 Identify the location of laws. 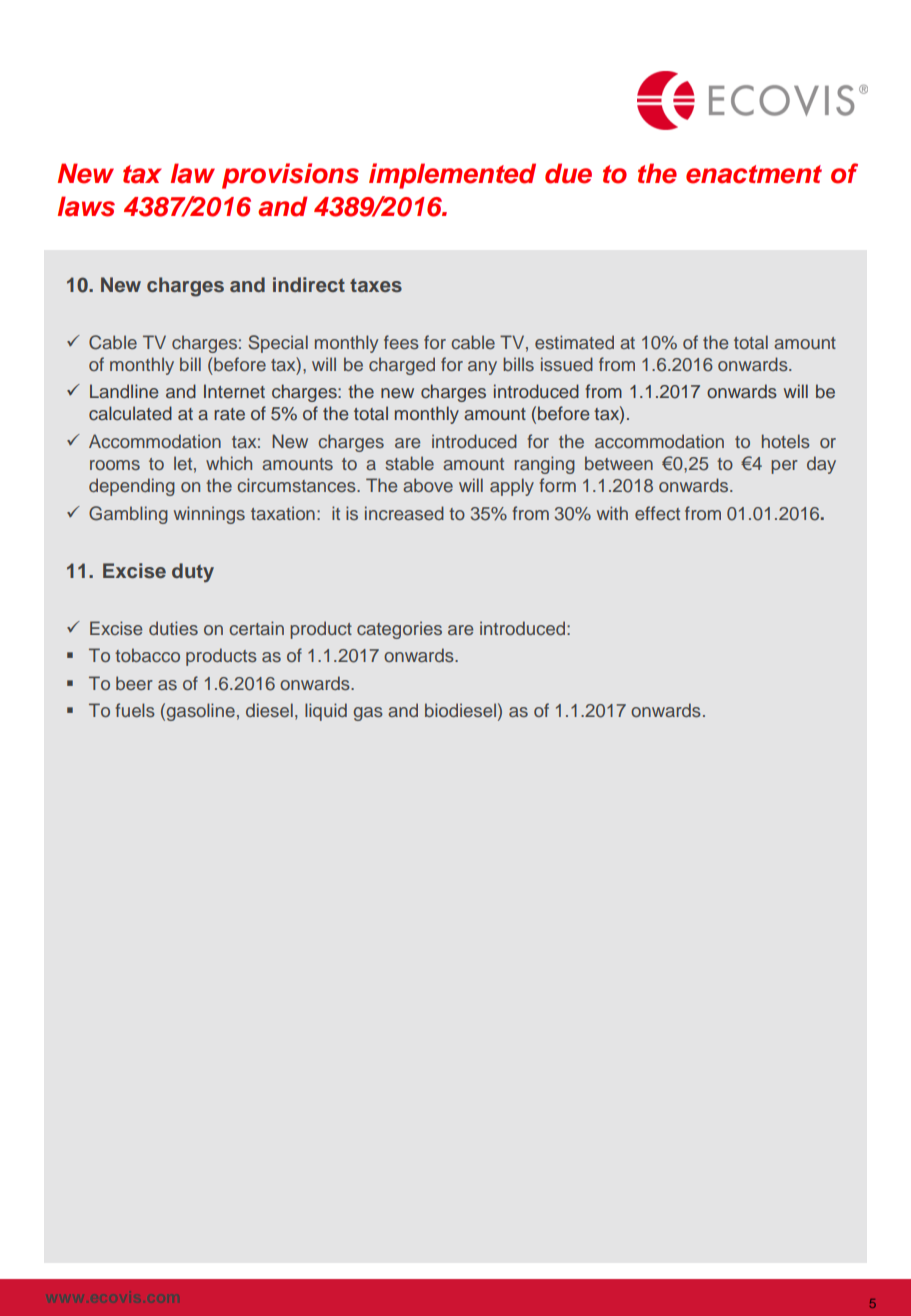
(86, 206).
